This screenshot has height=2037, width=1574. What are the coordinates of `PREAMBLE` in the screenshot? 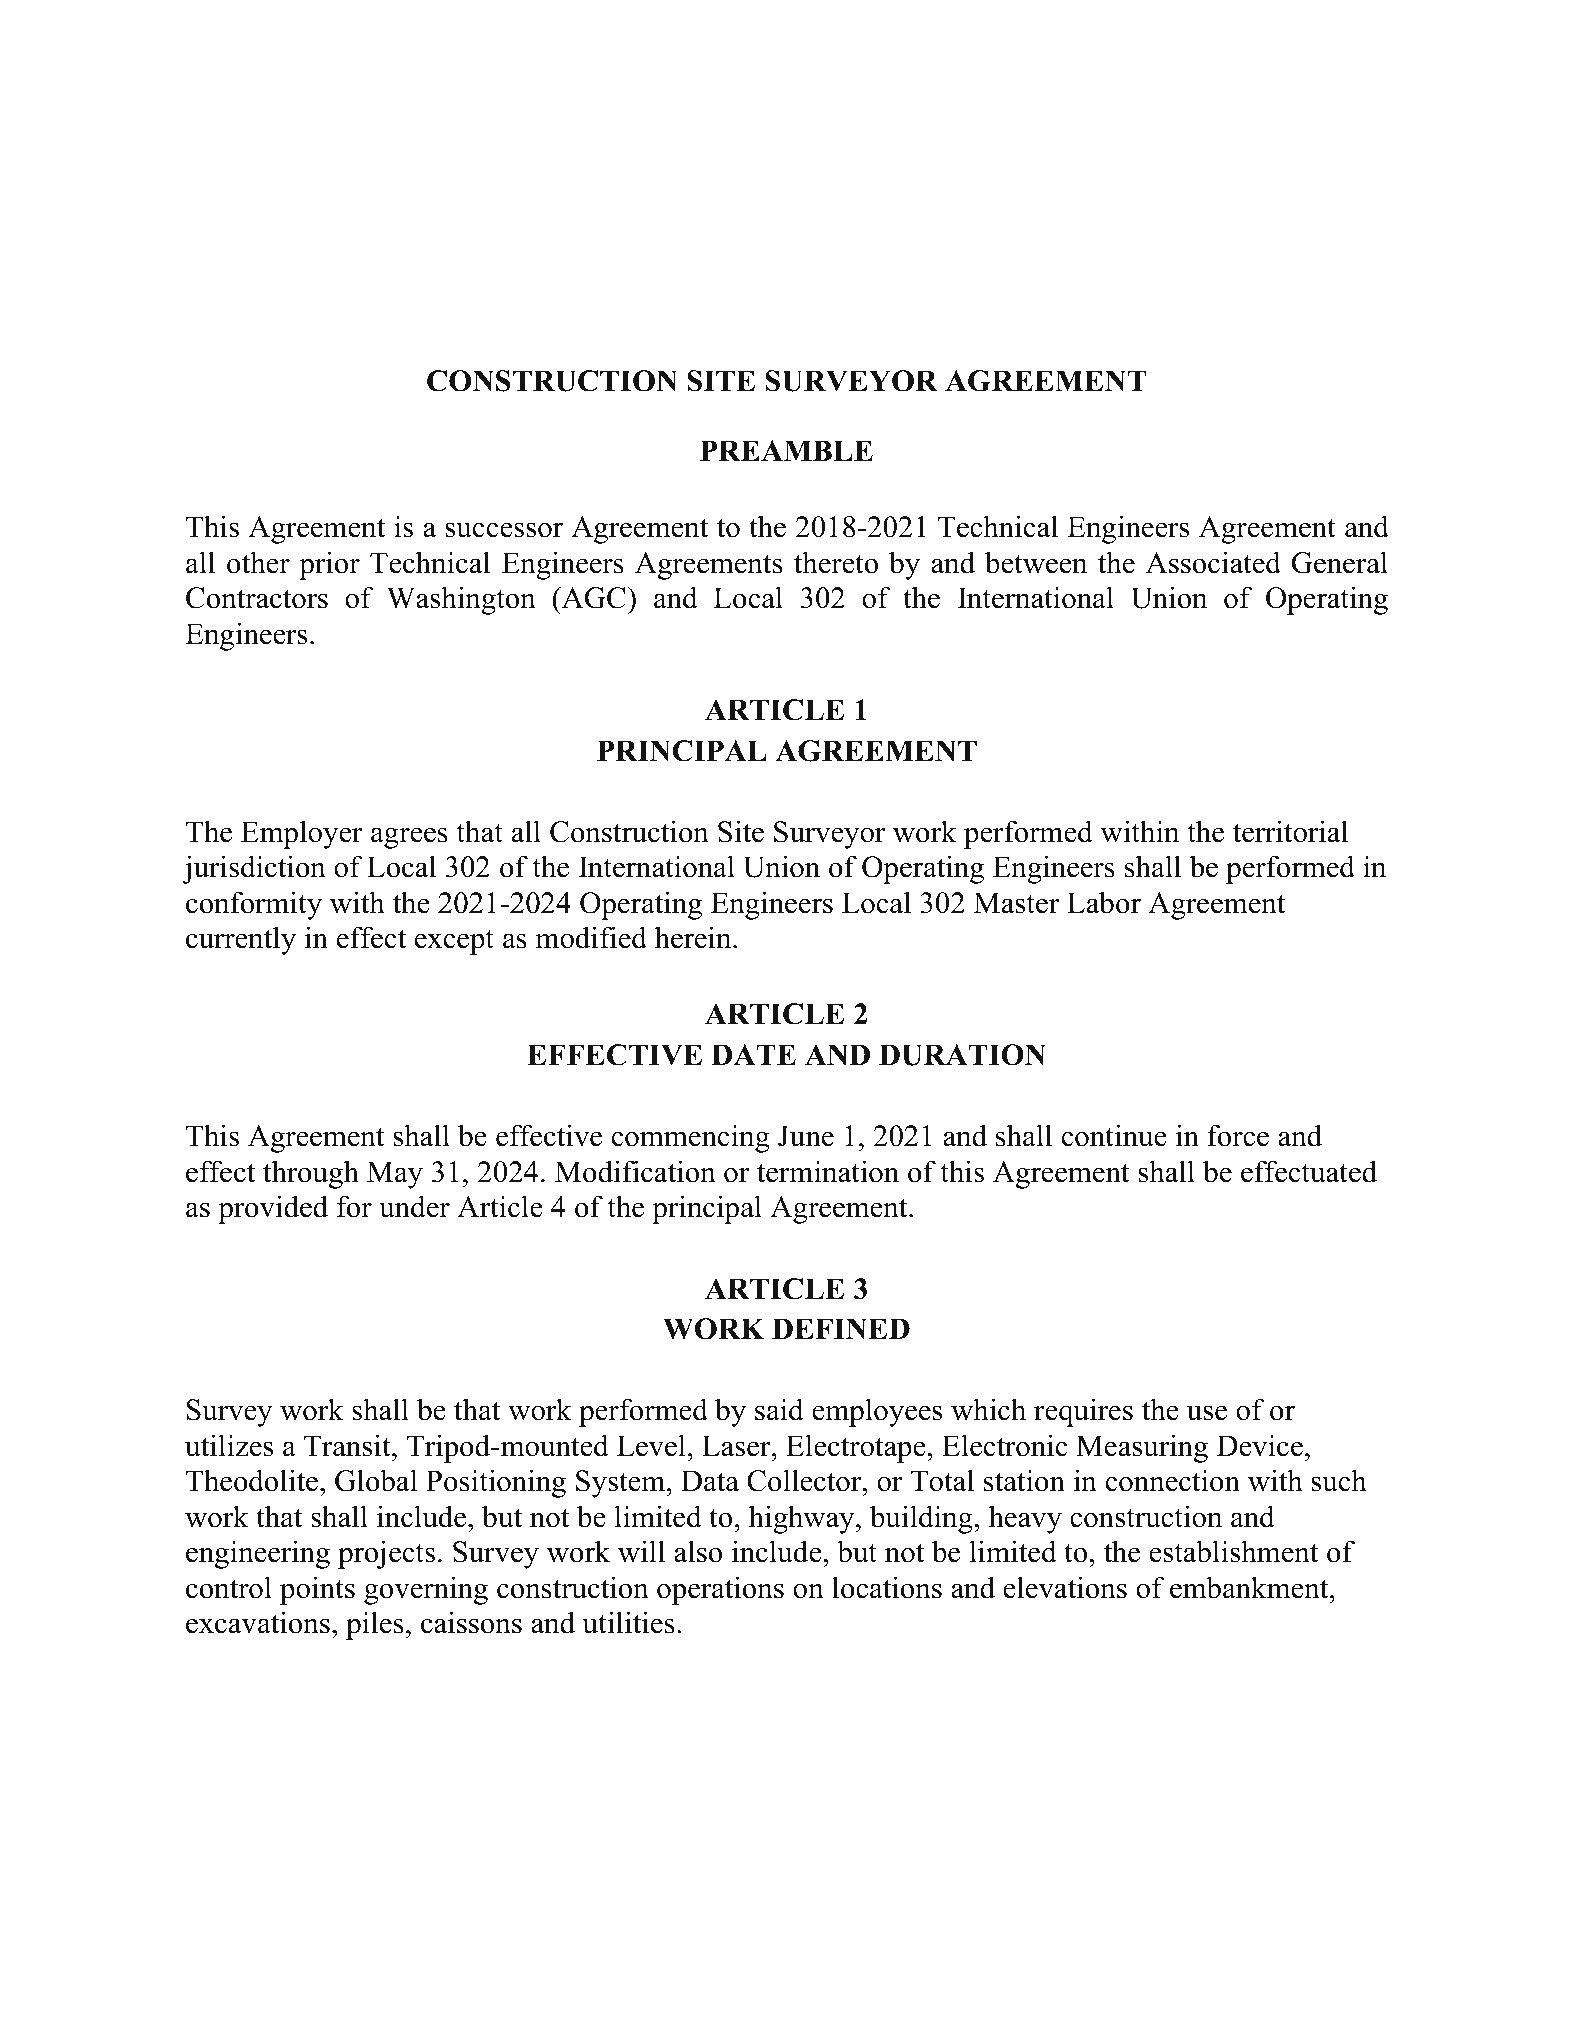 It's located at (786, 450).
